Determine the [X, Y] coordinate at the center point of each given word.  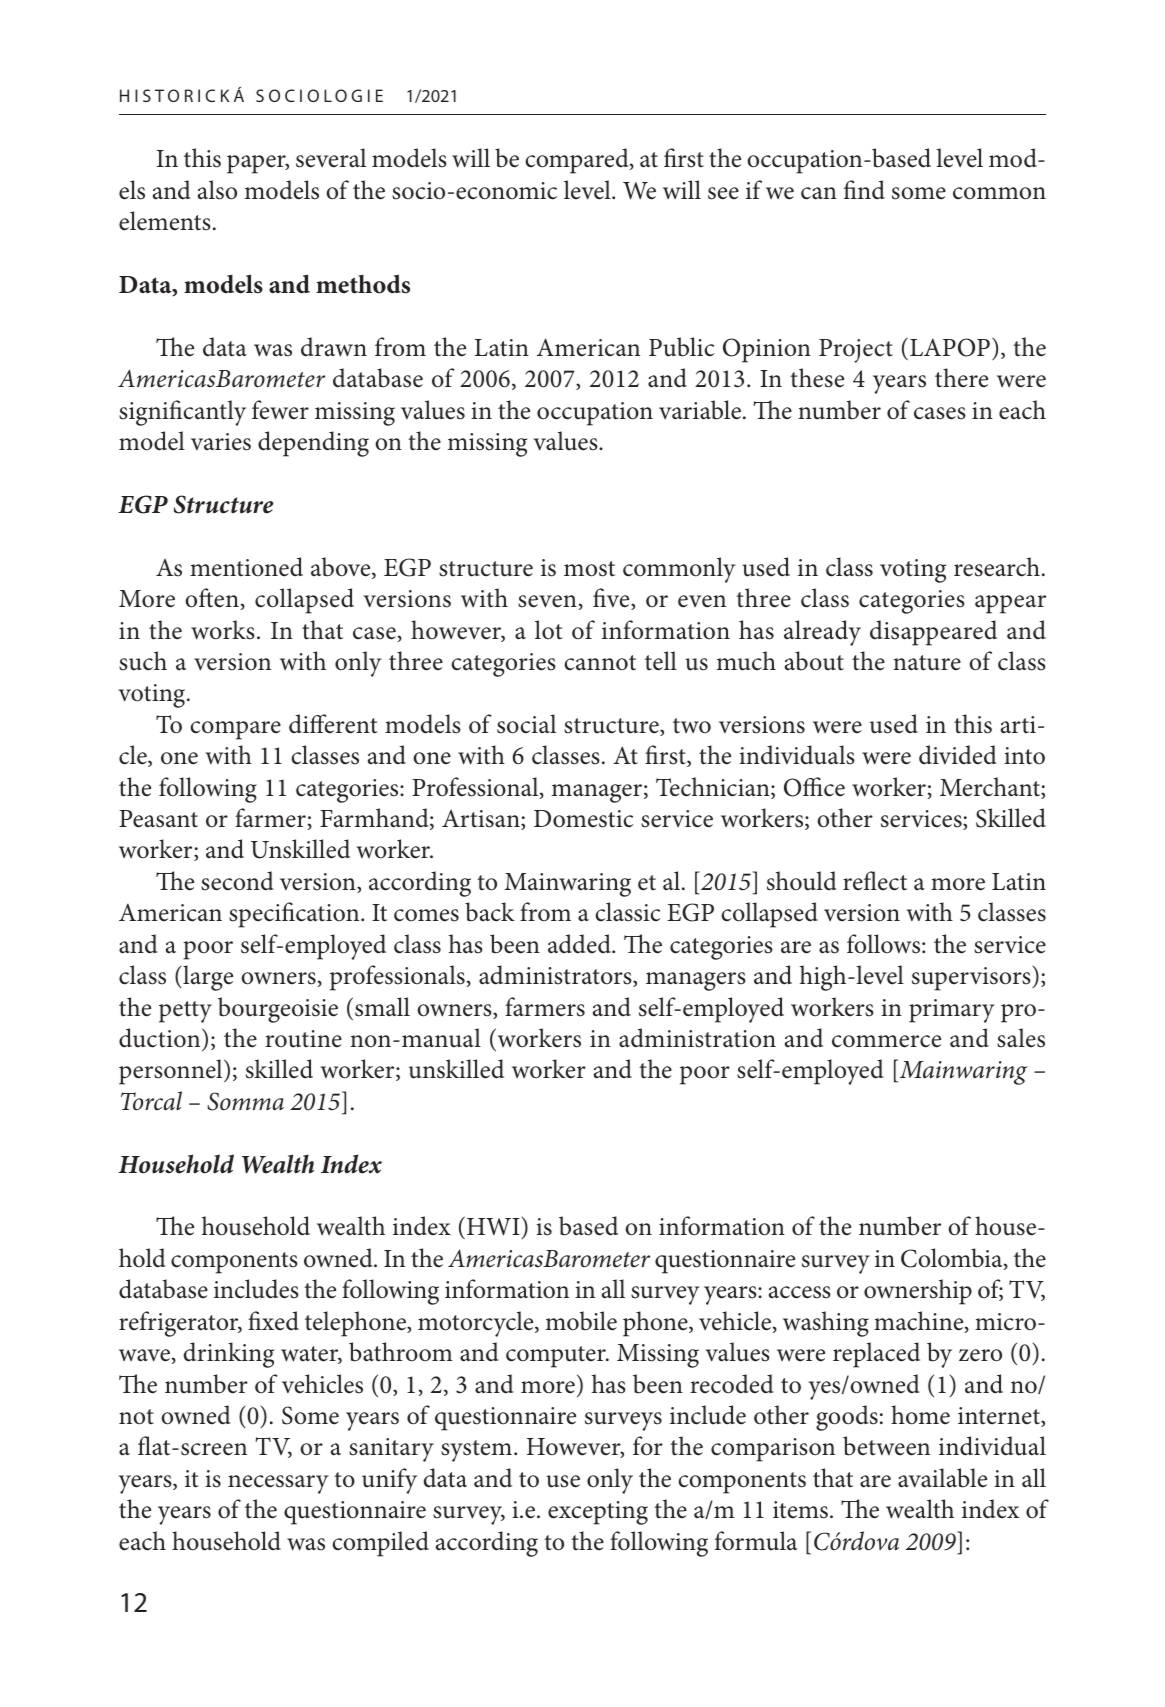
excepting [598, 1513]
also [217, 190]
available [942, 1478]
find [864, 190]
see [723, 193]
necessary [278, 1484]
